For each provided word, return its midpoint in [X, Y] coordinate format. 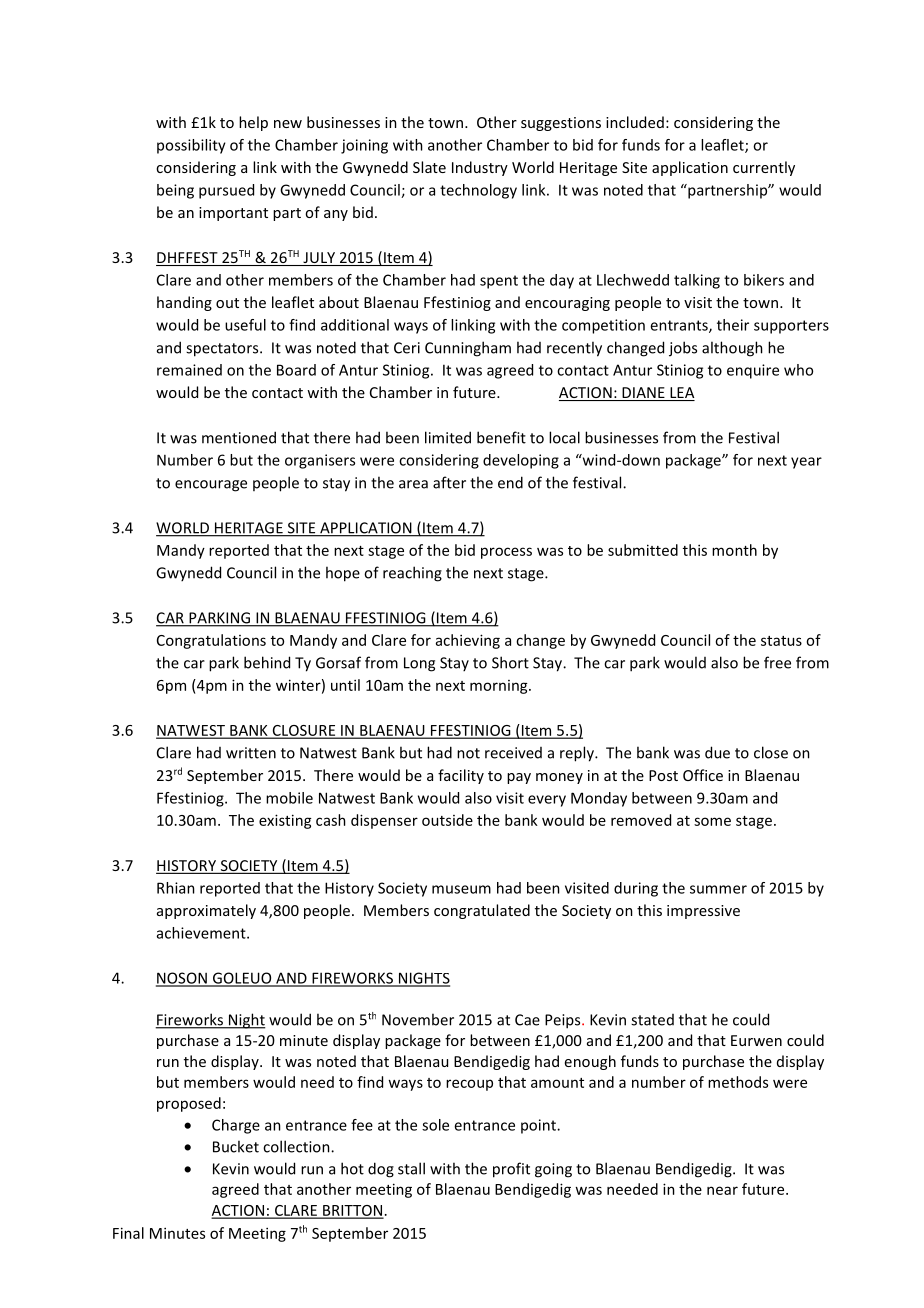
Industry [480, 168]
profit [511, 1170]
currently [764, 168]
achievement [202, 933]
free [777, 662]
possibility [191, 146]
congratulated [482, 911]
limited [448, 437]
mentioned [239, 437]
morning [500, 687]
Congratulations [211, 641]
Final [128, 1233]
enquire [753, 371]
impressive [703, 912]
